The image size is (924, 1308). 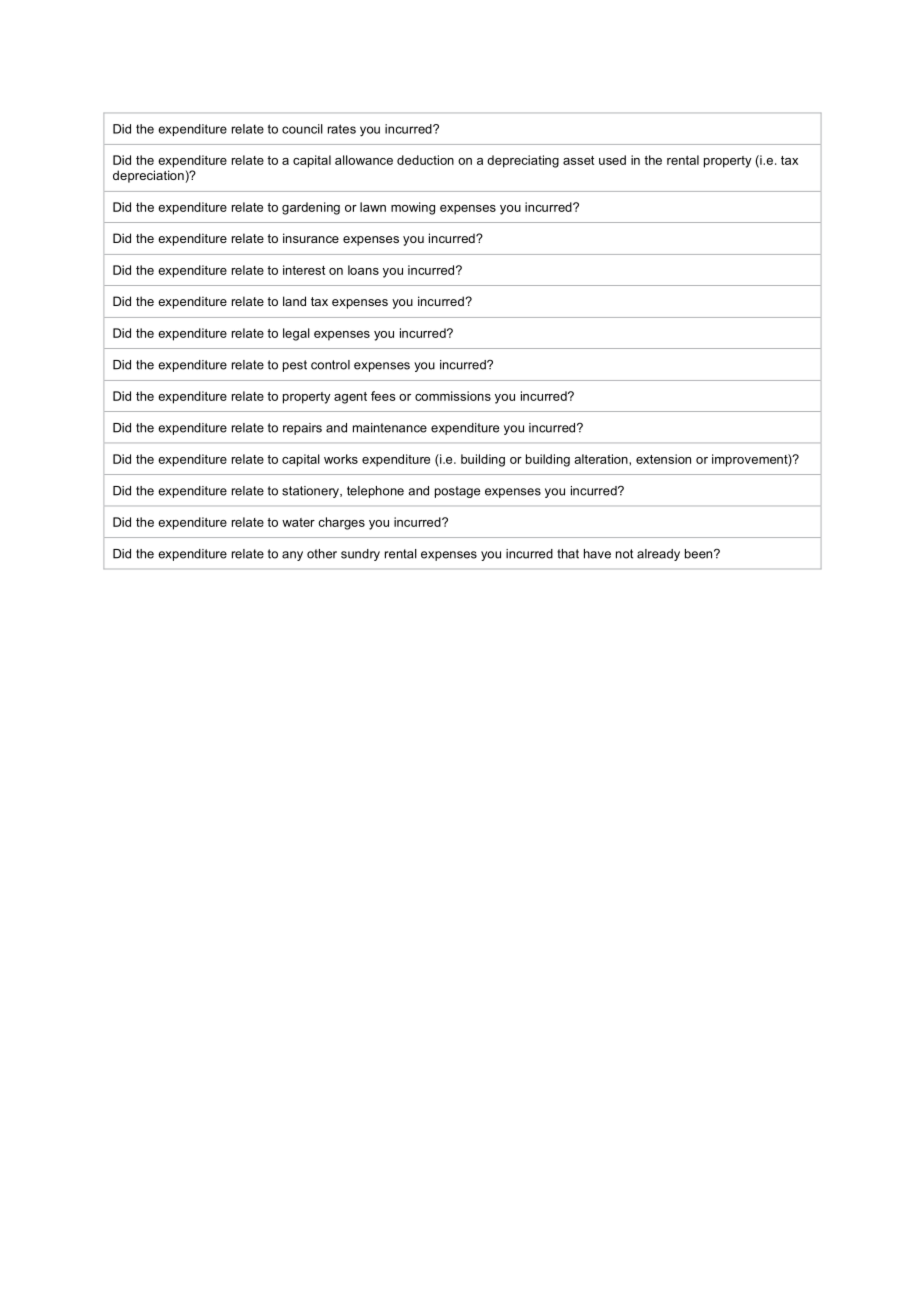 What do you see at coordinates (363, 270) in the screenshot?
I see `loans` at bounding box center [363, 270].
